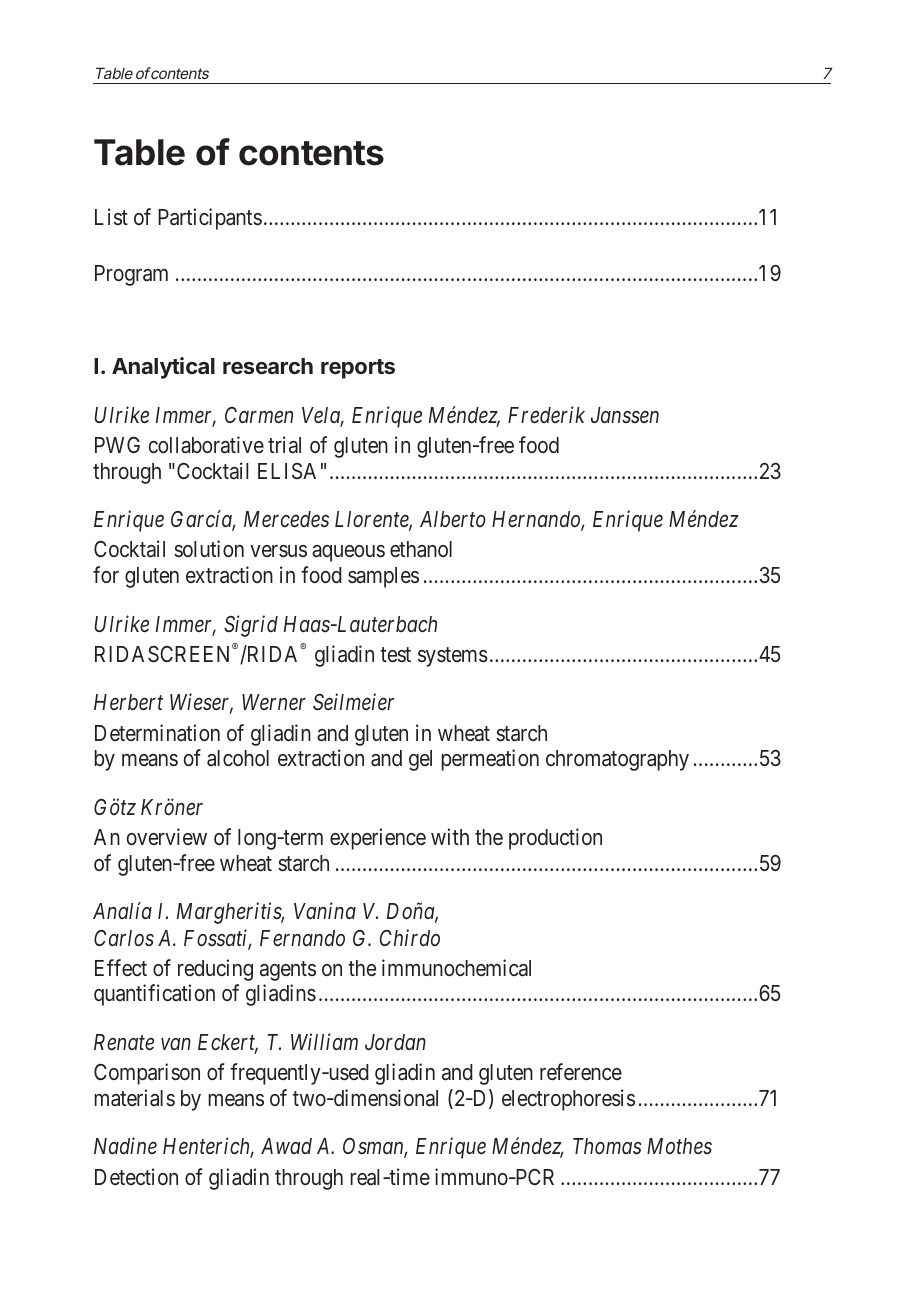  What do you see at coordinates (453, 519) in the screenshot?
I see `Alberto` at bounding box center [453, 519].
